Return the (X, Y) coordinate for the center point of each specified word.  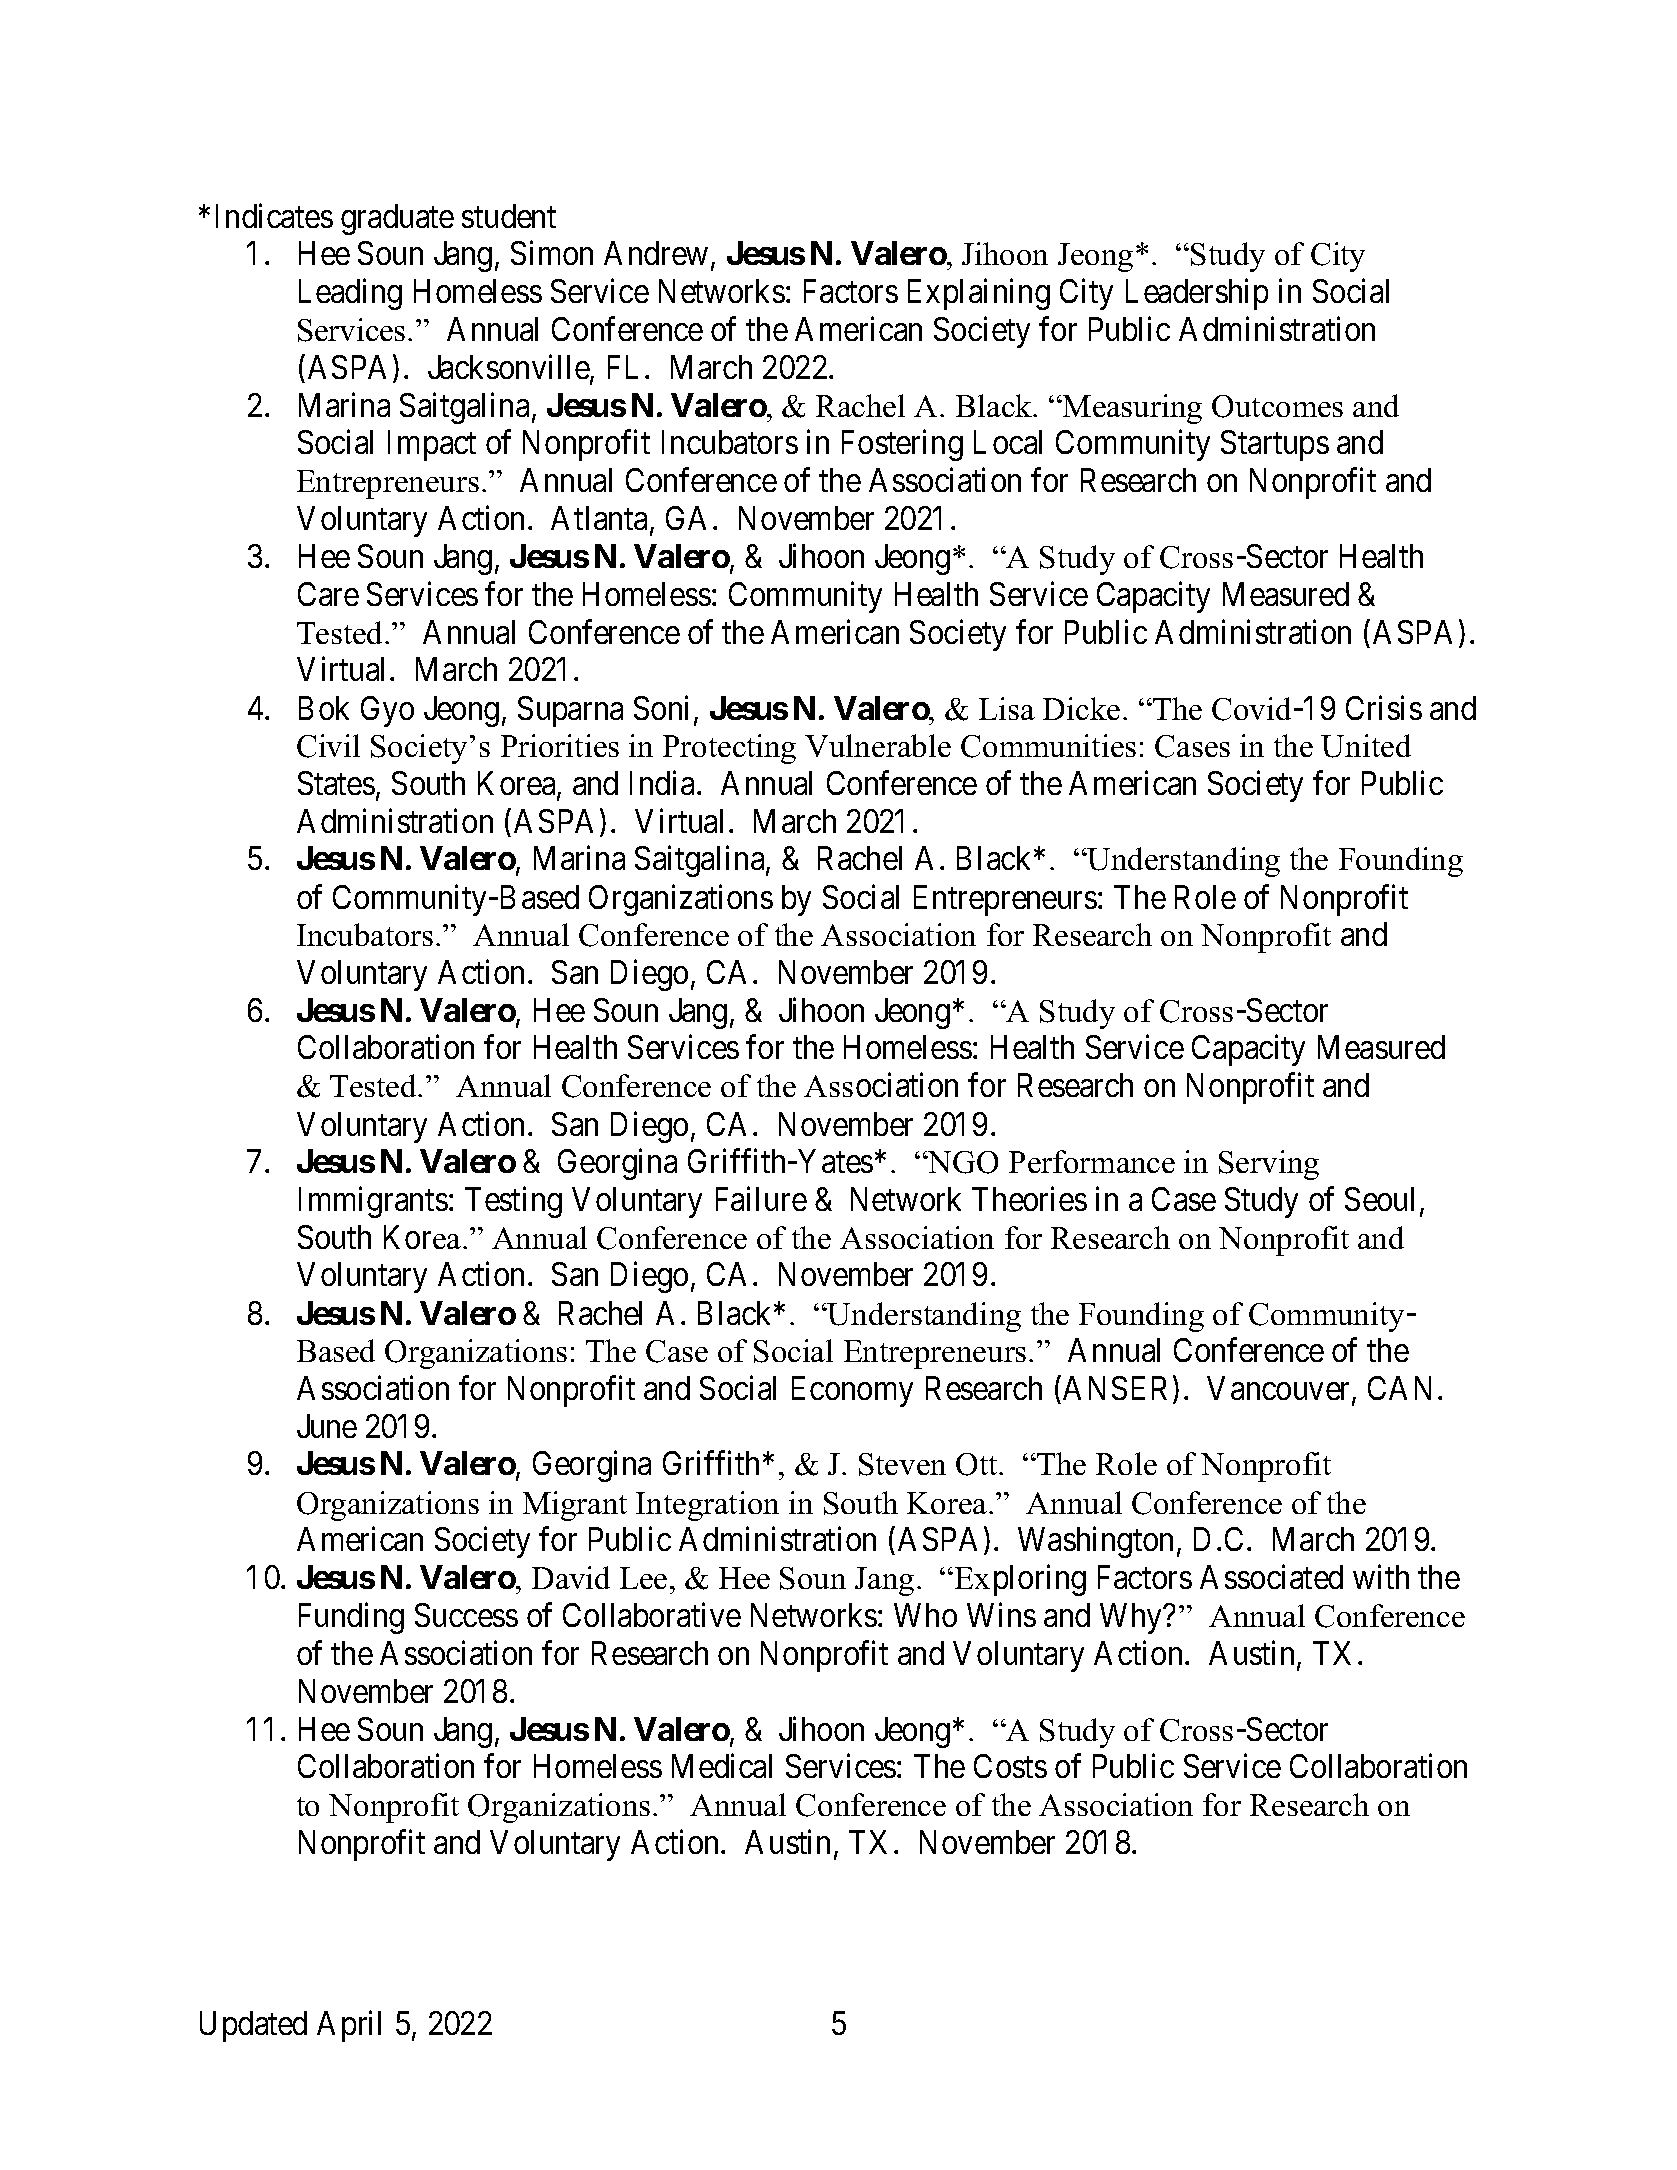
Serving (1269, 1165)
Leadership (1197, 294)
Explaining (979, 294)
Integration (707, 1506)
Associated (1271, 1577)
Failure (761, 1199)
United (1366, 746)
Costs (1010, 1766)
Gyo (387, 711)
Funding (351, 1618)
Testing (513, 1202)
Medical (722, 1766)
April (349, 2026)
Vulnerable (878, 745)
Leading (350, 294)
